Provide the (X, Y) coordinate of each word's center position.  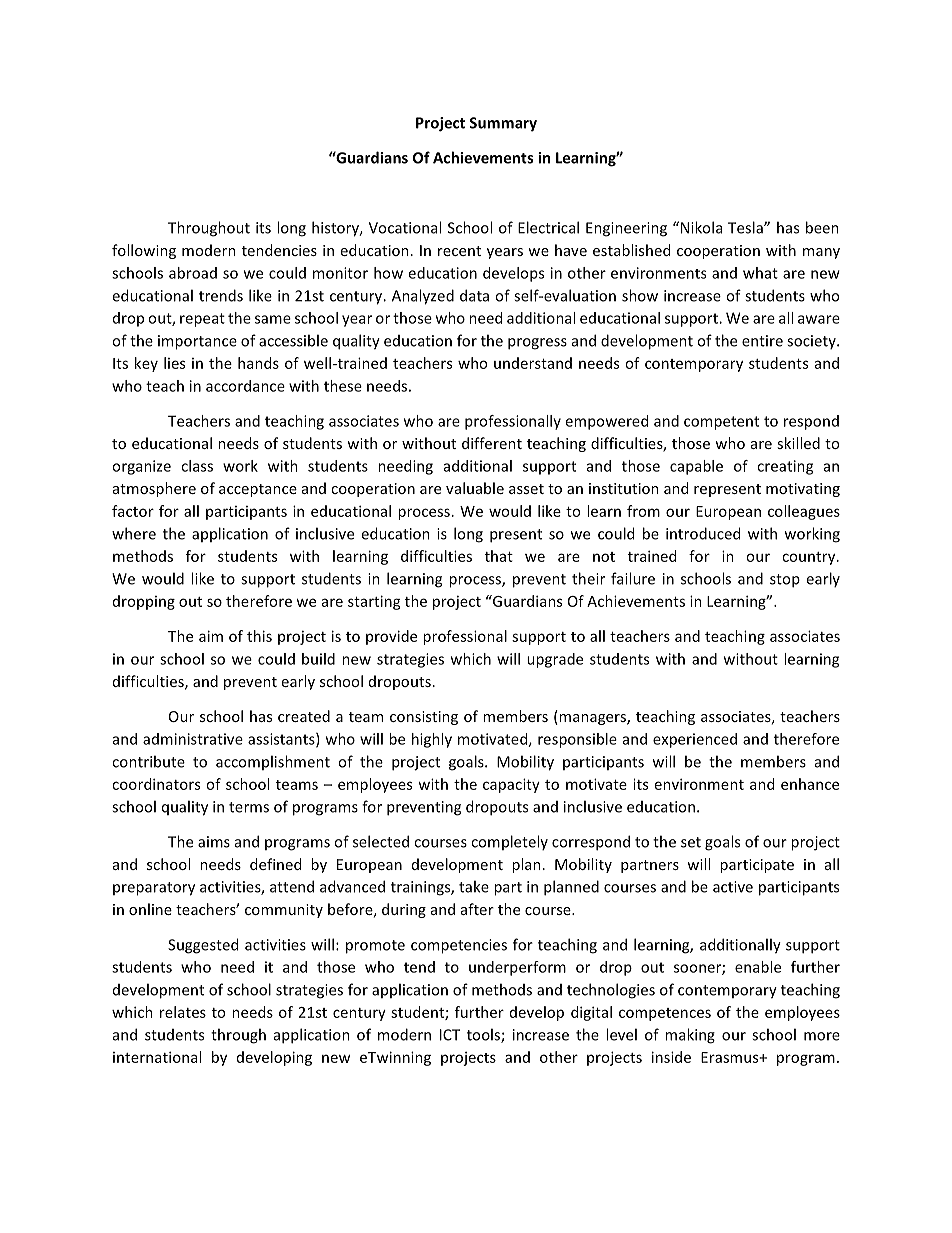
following (144, 251)
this (259, 636)
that (499, 556)
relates (183, 1012)
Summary (503, 124)
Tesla (746, 227)
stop (785, 581)
